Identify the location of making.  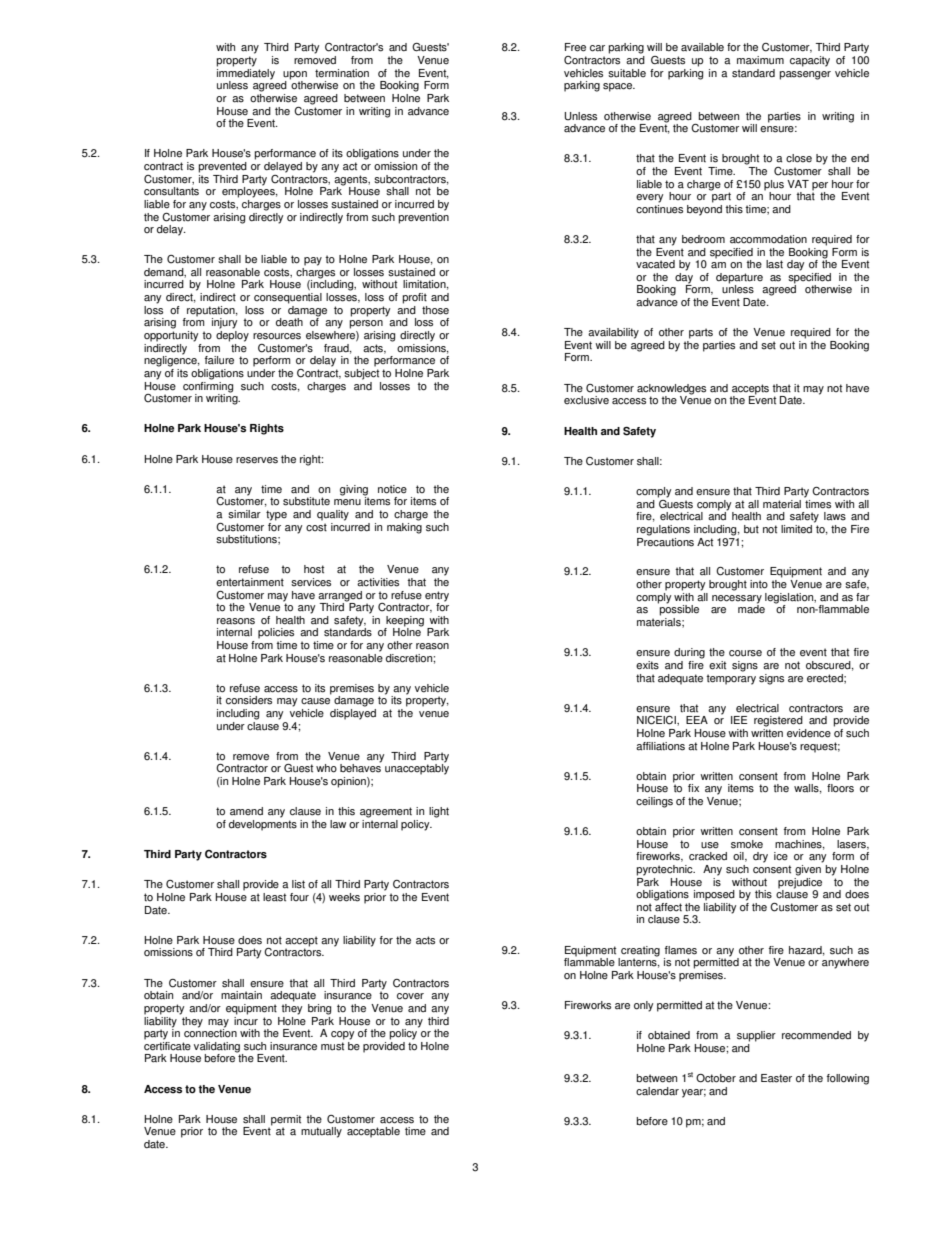
(404, 527).
